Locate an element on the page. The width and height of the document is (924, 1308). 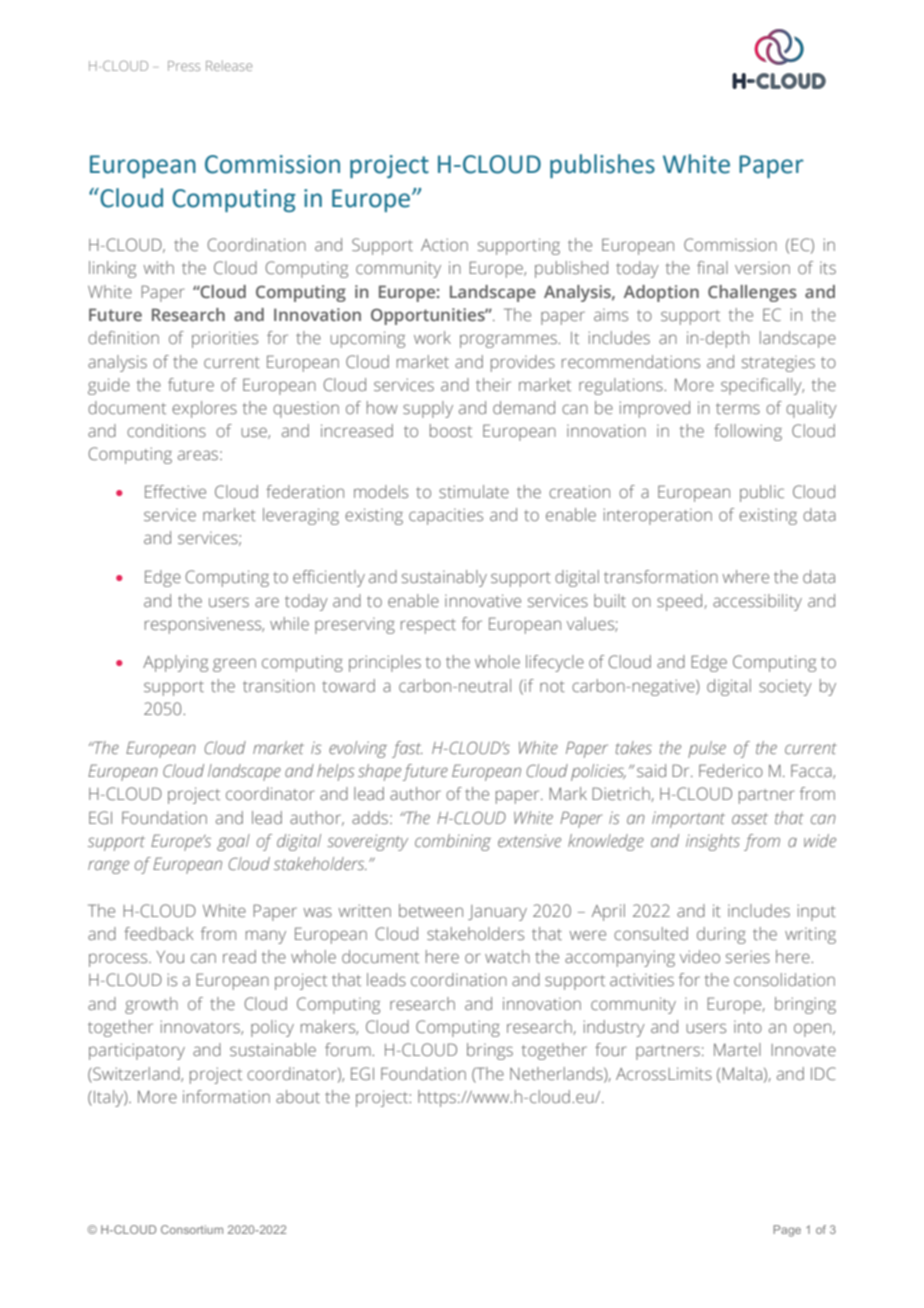
fast is located at coordinates (407, 749).
